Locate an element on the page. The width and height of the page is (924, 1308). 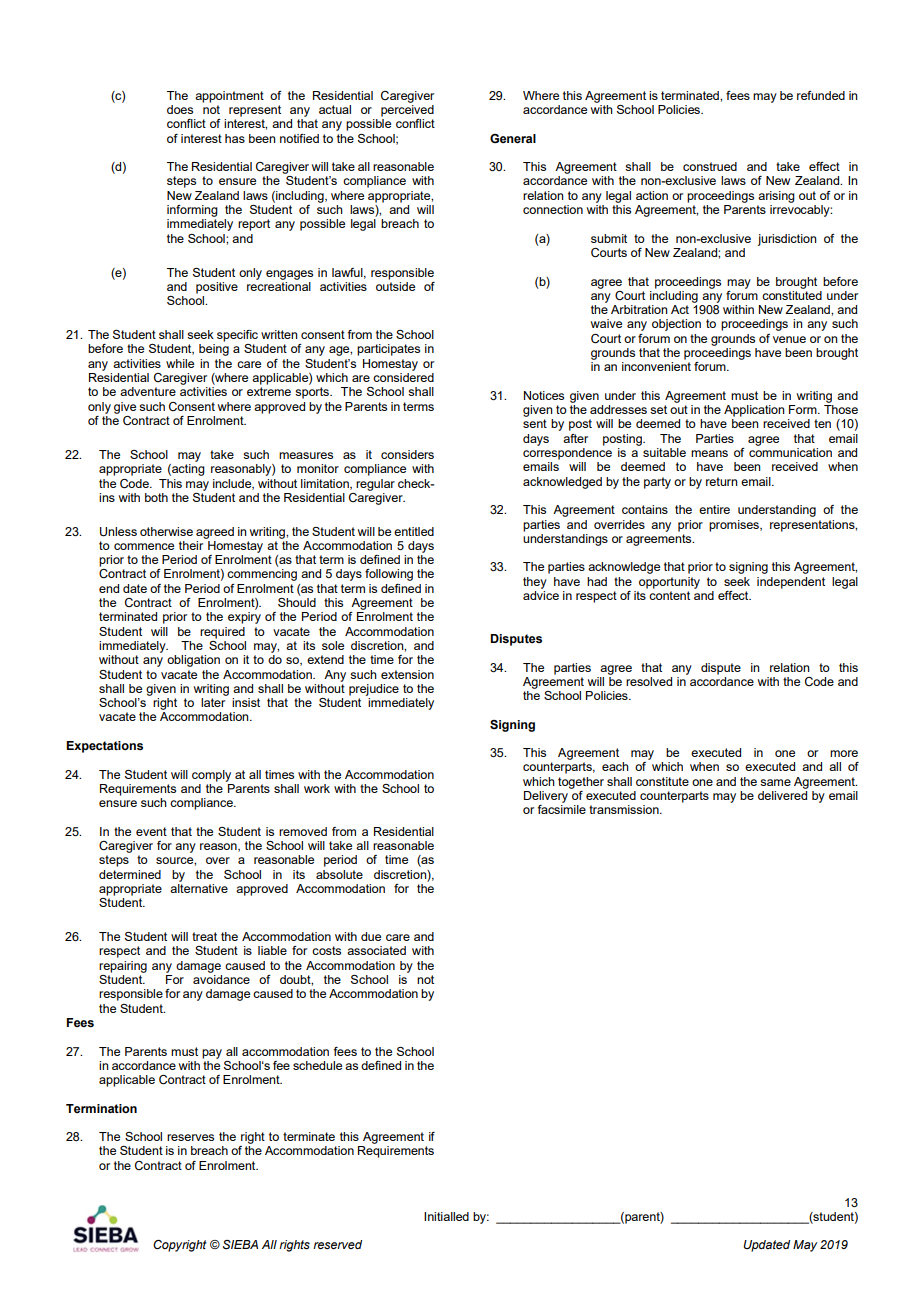
extension is located at coordinates (407, 674).
